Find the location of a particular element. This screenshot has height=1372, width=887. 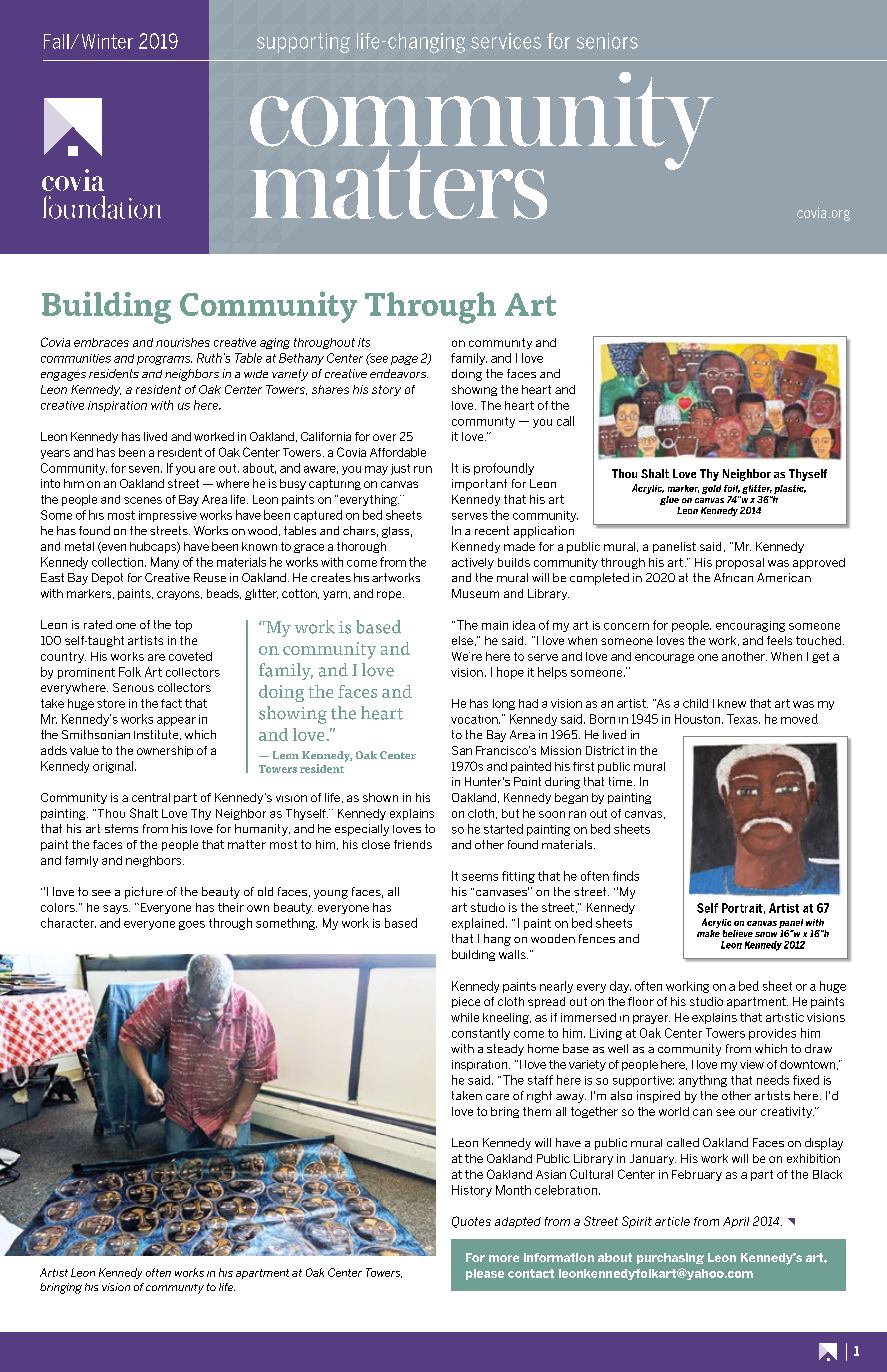

Serious is located at coordinates (133, 687).
